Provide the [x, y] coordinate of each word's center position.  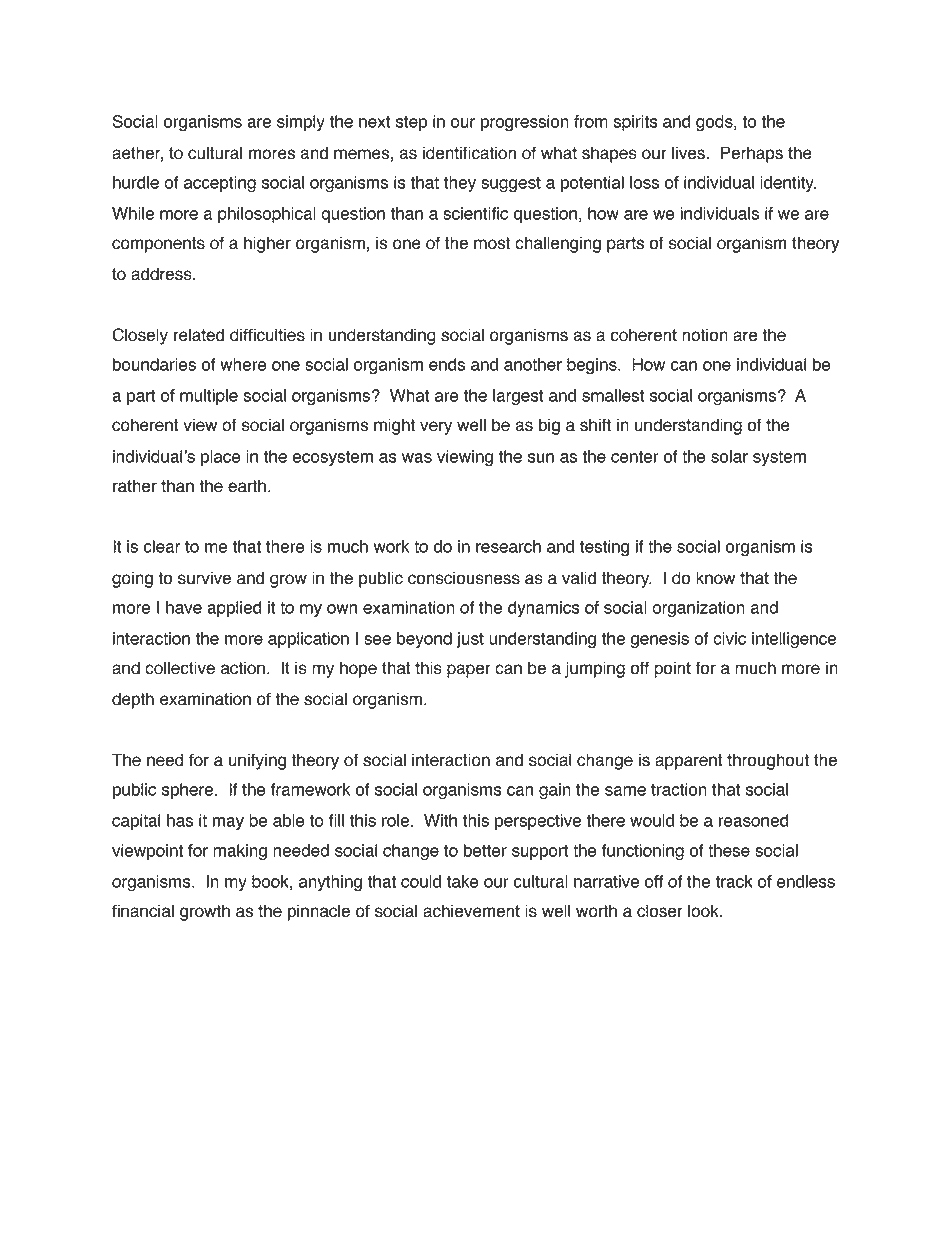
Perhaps [752, 154]
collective [180, 668]
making [240, 852]
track [734, 881]
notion [705, 335]
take [463, 881]
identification [469, 153]
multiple [209, 397]
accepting [220, 184]
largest [518, 397]
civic [729, 638]
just [470, 640]
